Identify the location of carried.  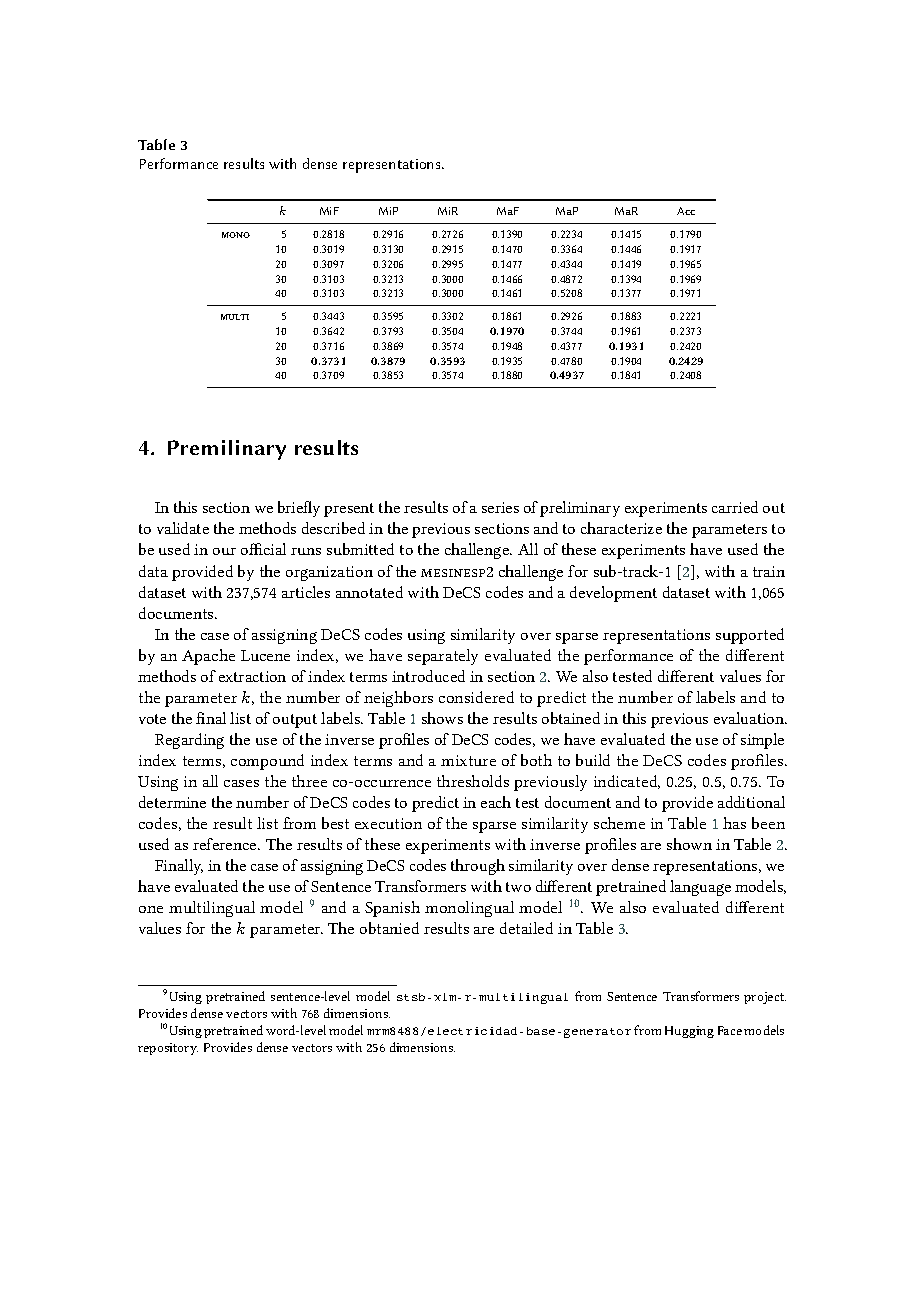
(735, 507).
